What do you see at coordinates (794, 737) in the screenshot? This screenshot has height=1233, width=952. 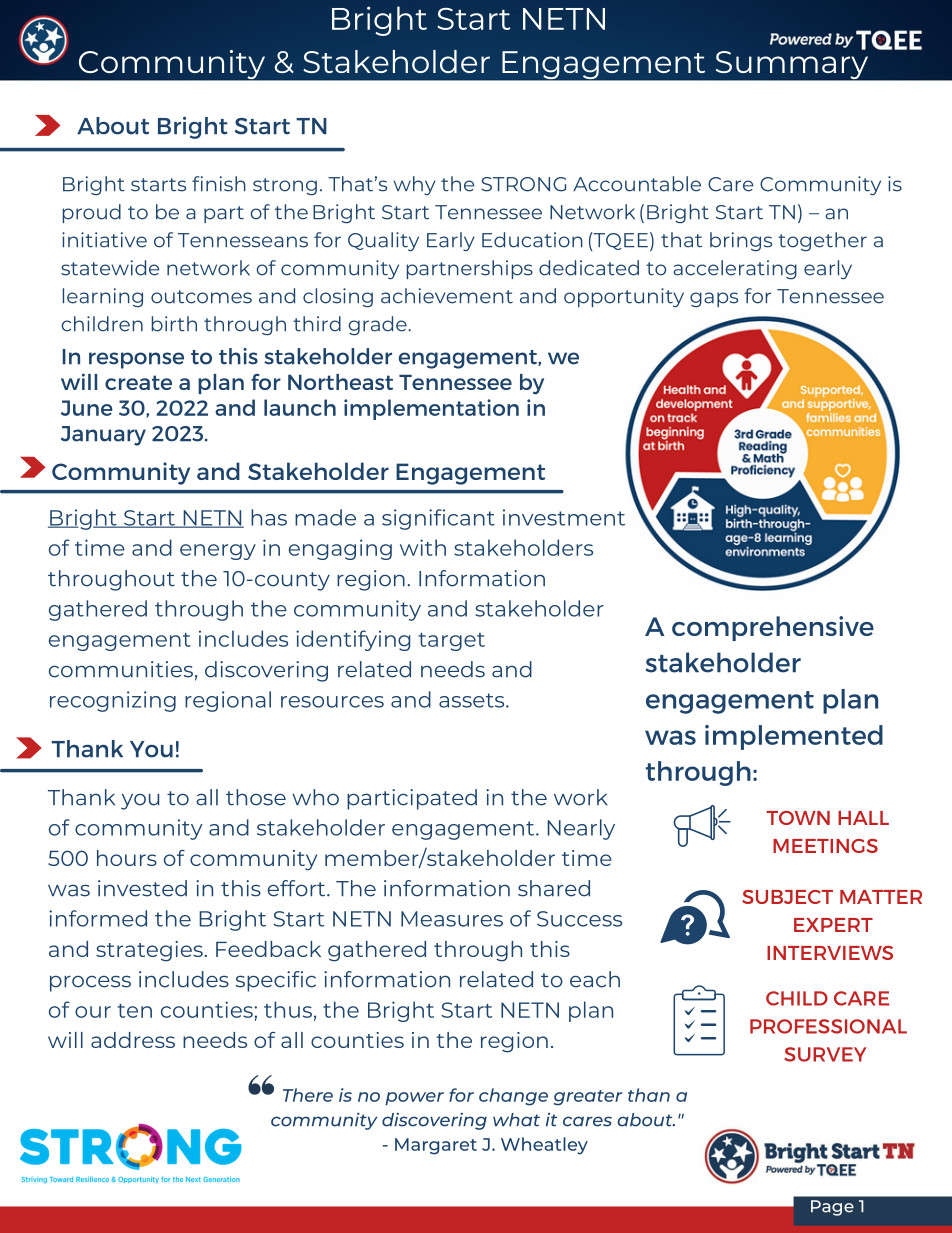 I see `implemented` at bounding box center [794, 737].
